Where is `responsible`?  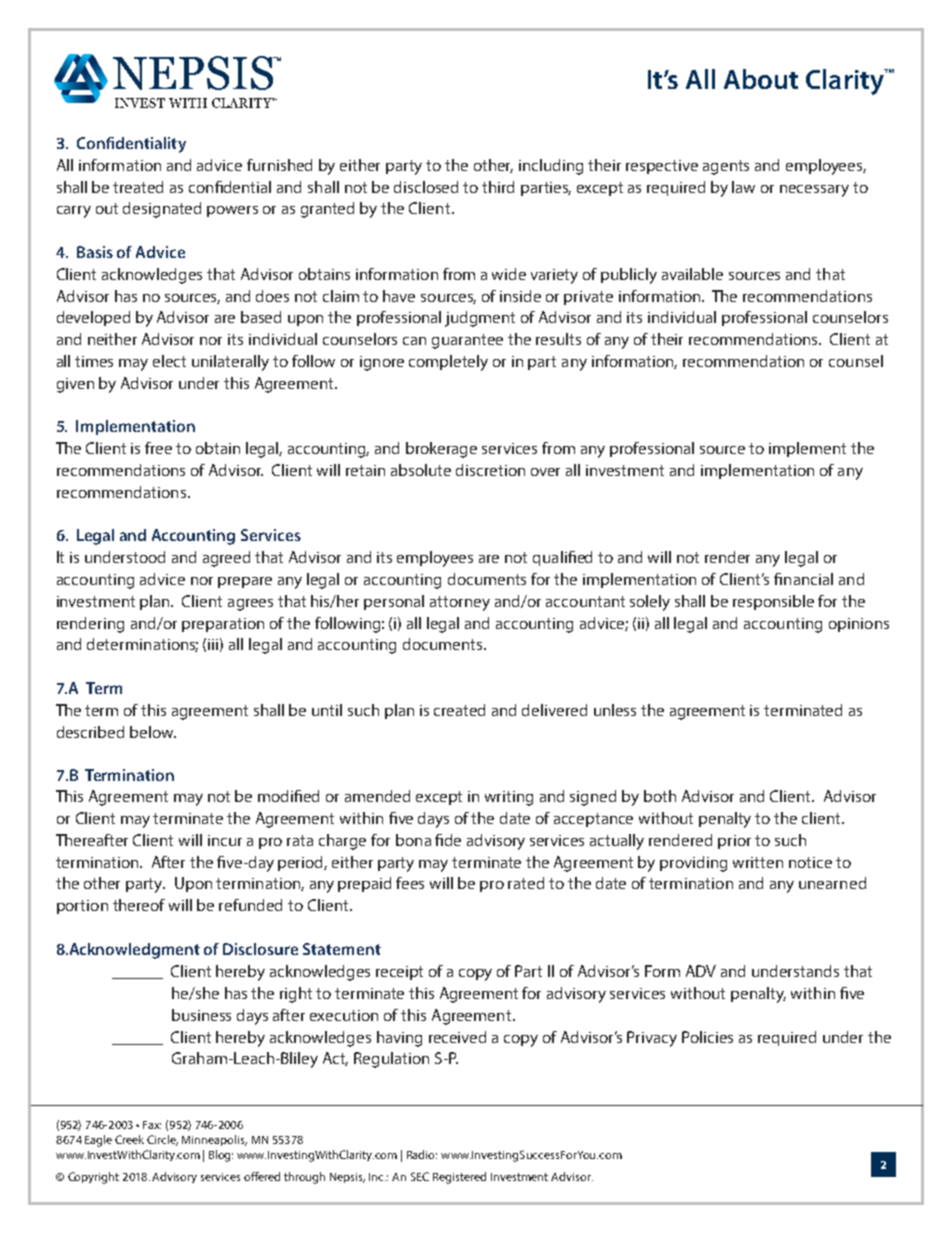
responsible is located at coordinates (773, 602).
